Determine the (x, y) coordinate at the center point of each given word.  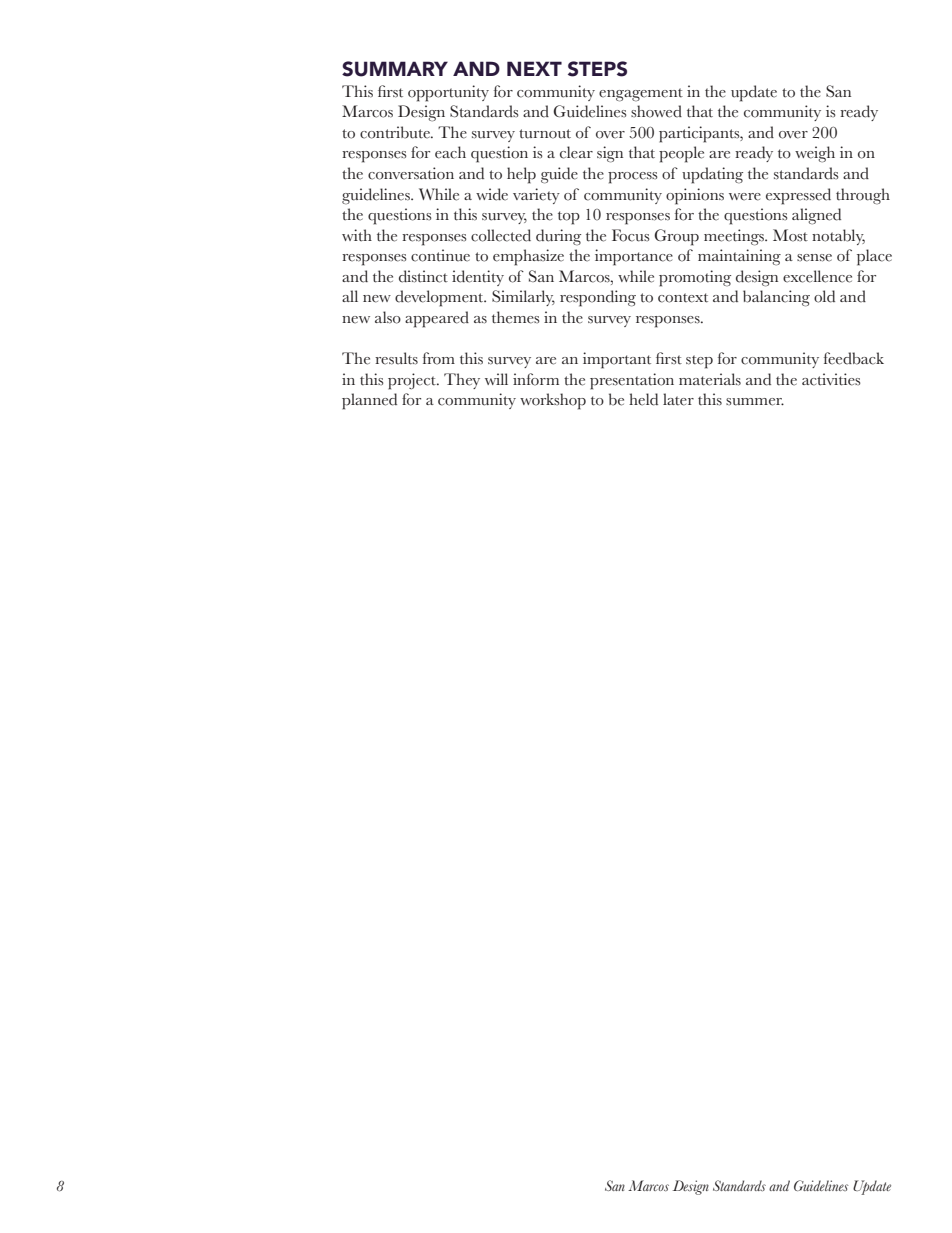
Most (790, 235)
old (824, 296)
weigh (815, 154)
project (413, 381)
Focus (631, 235)
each (450, 152)
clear (576, 152)
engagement (641, 95)
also (388, 317)
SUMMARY (395, 69)
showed (656, 111)
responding (598, 298)
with (357, 235)
